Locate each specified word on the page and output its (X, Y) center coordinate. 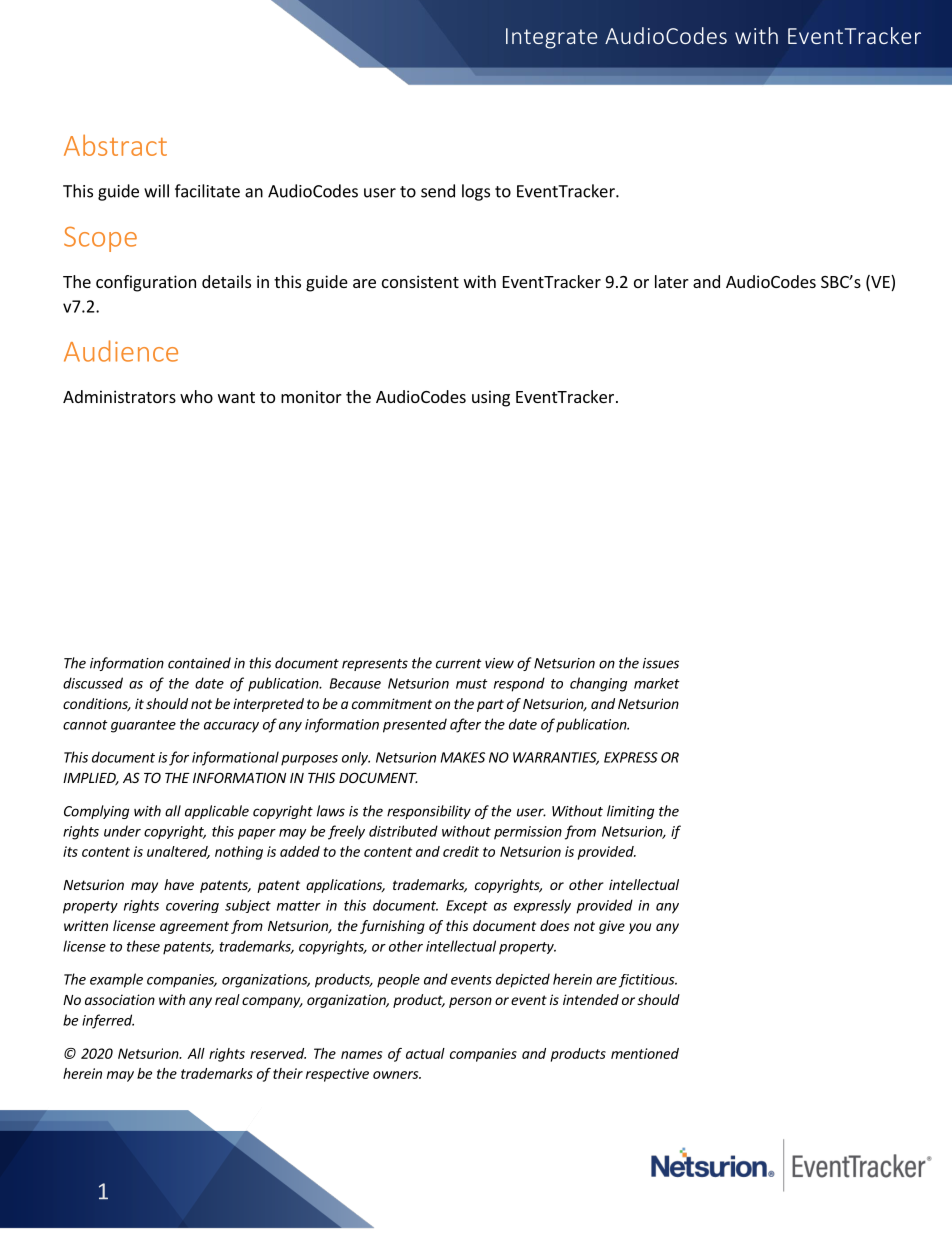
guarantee (143, 726)
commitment (392, 703)
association (120, 999)
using (491, 398)
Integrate (551, 38)
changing (598, 684)
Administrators (119, 396)
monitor (311, 396)
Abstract (115, 145)
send (438, 191)
